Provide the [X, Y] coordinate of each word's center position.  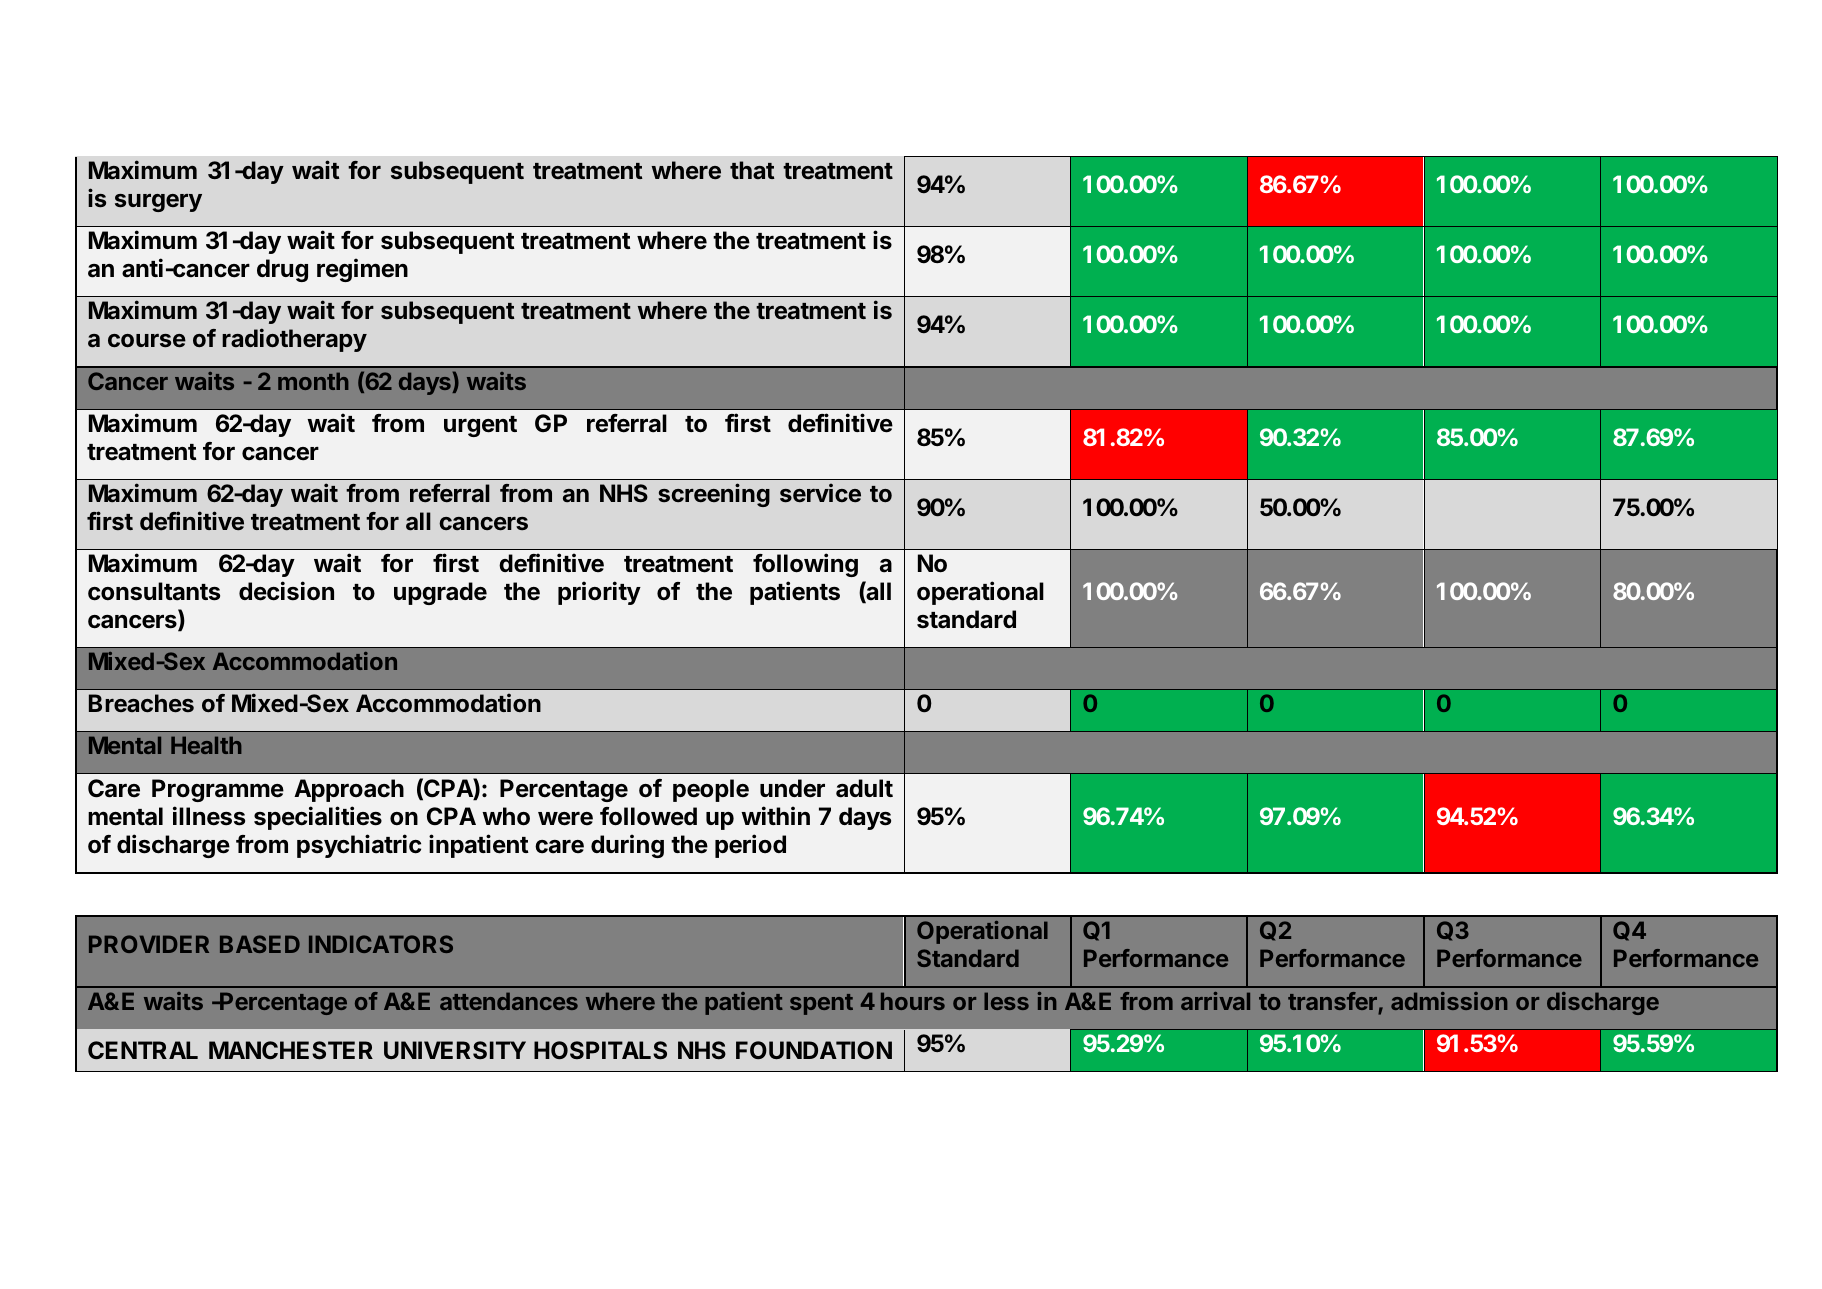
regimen [362, 270]
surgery [158, 203]
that [752, 170]
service [820, 493]
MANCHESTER [291, 1050]
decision [286, 591]
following [805, 565]
